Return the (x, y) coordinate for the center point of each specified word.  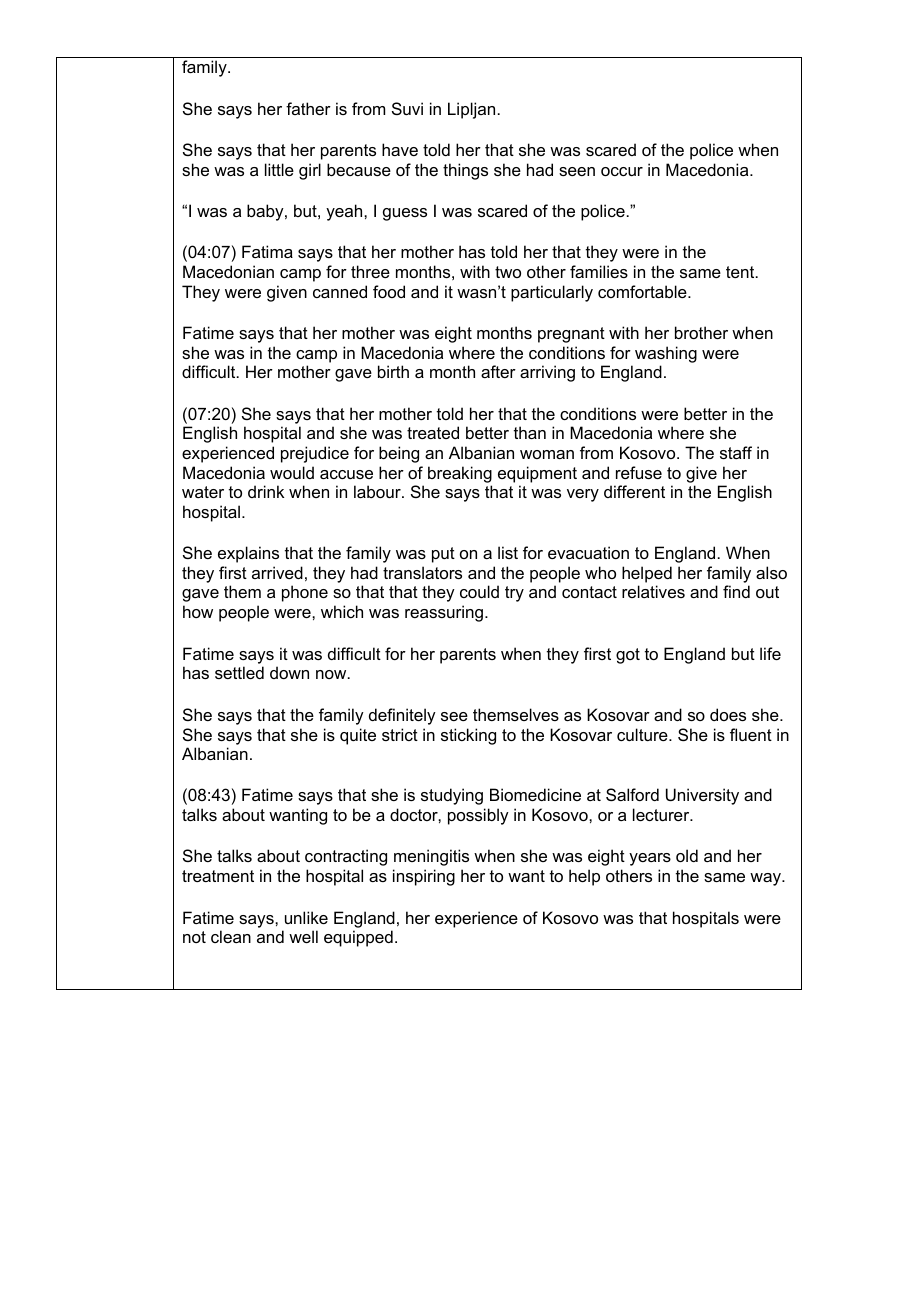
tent (741, 272)
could (479, 591)
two (508, 272)
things (465, 171)
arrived (277, 572)
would (292, 472)
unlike (306, 917)
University (702, 796)
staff (736, 452)
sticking (468, 736)
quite (358, 736)
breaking (460, 474)
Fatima (267, 251)
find (736, 591)
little (279, 169)
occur (622, 171)
